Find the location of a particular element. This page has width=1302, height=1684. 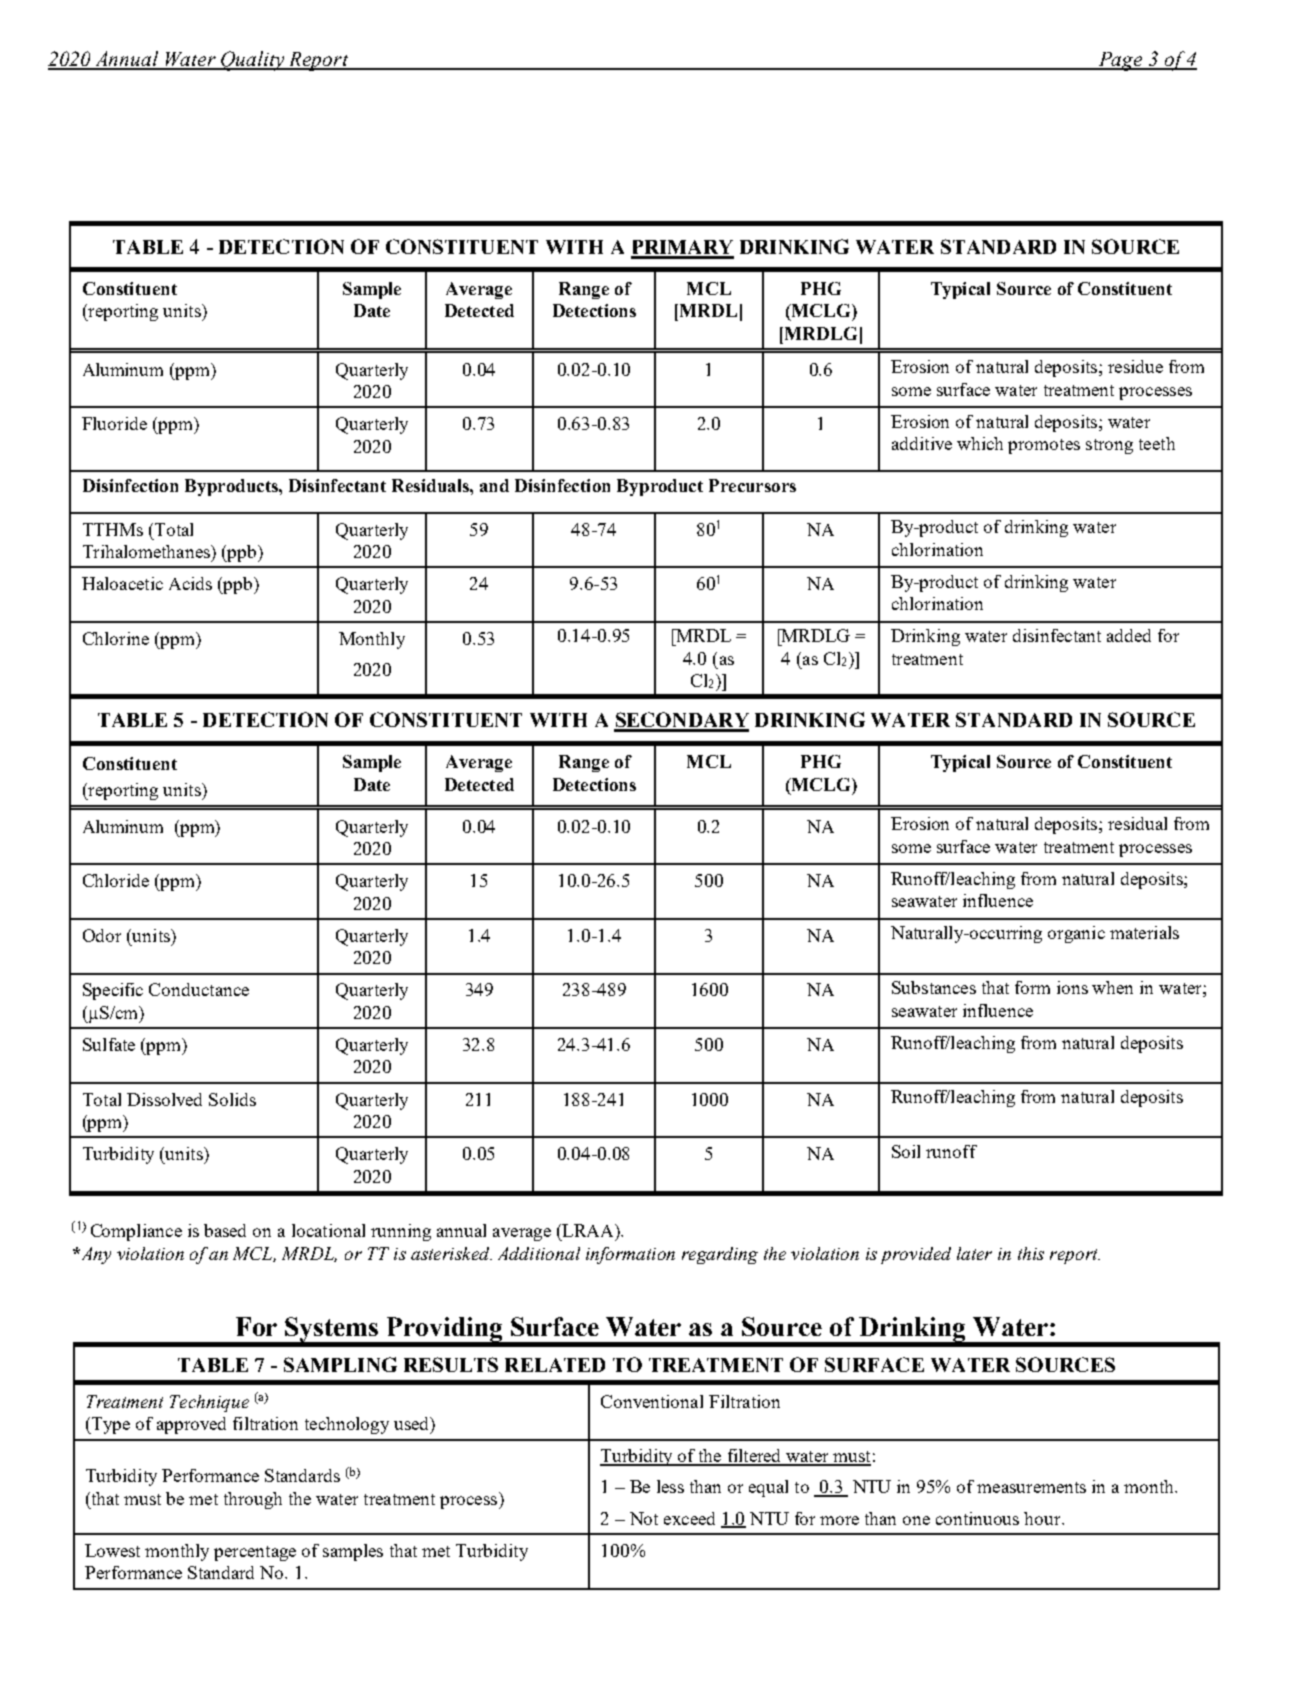

Quality is located at coordinates (252, 61).
